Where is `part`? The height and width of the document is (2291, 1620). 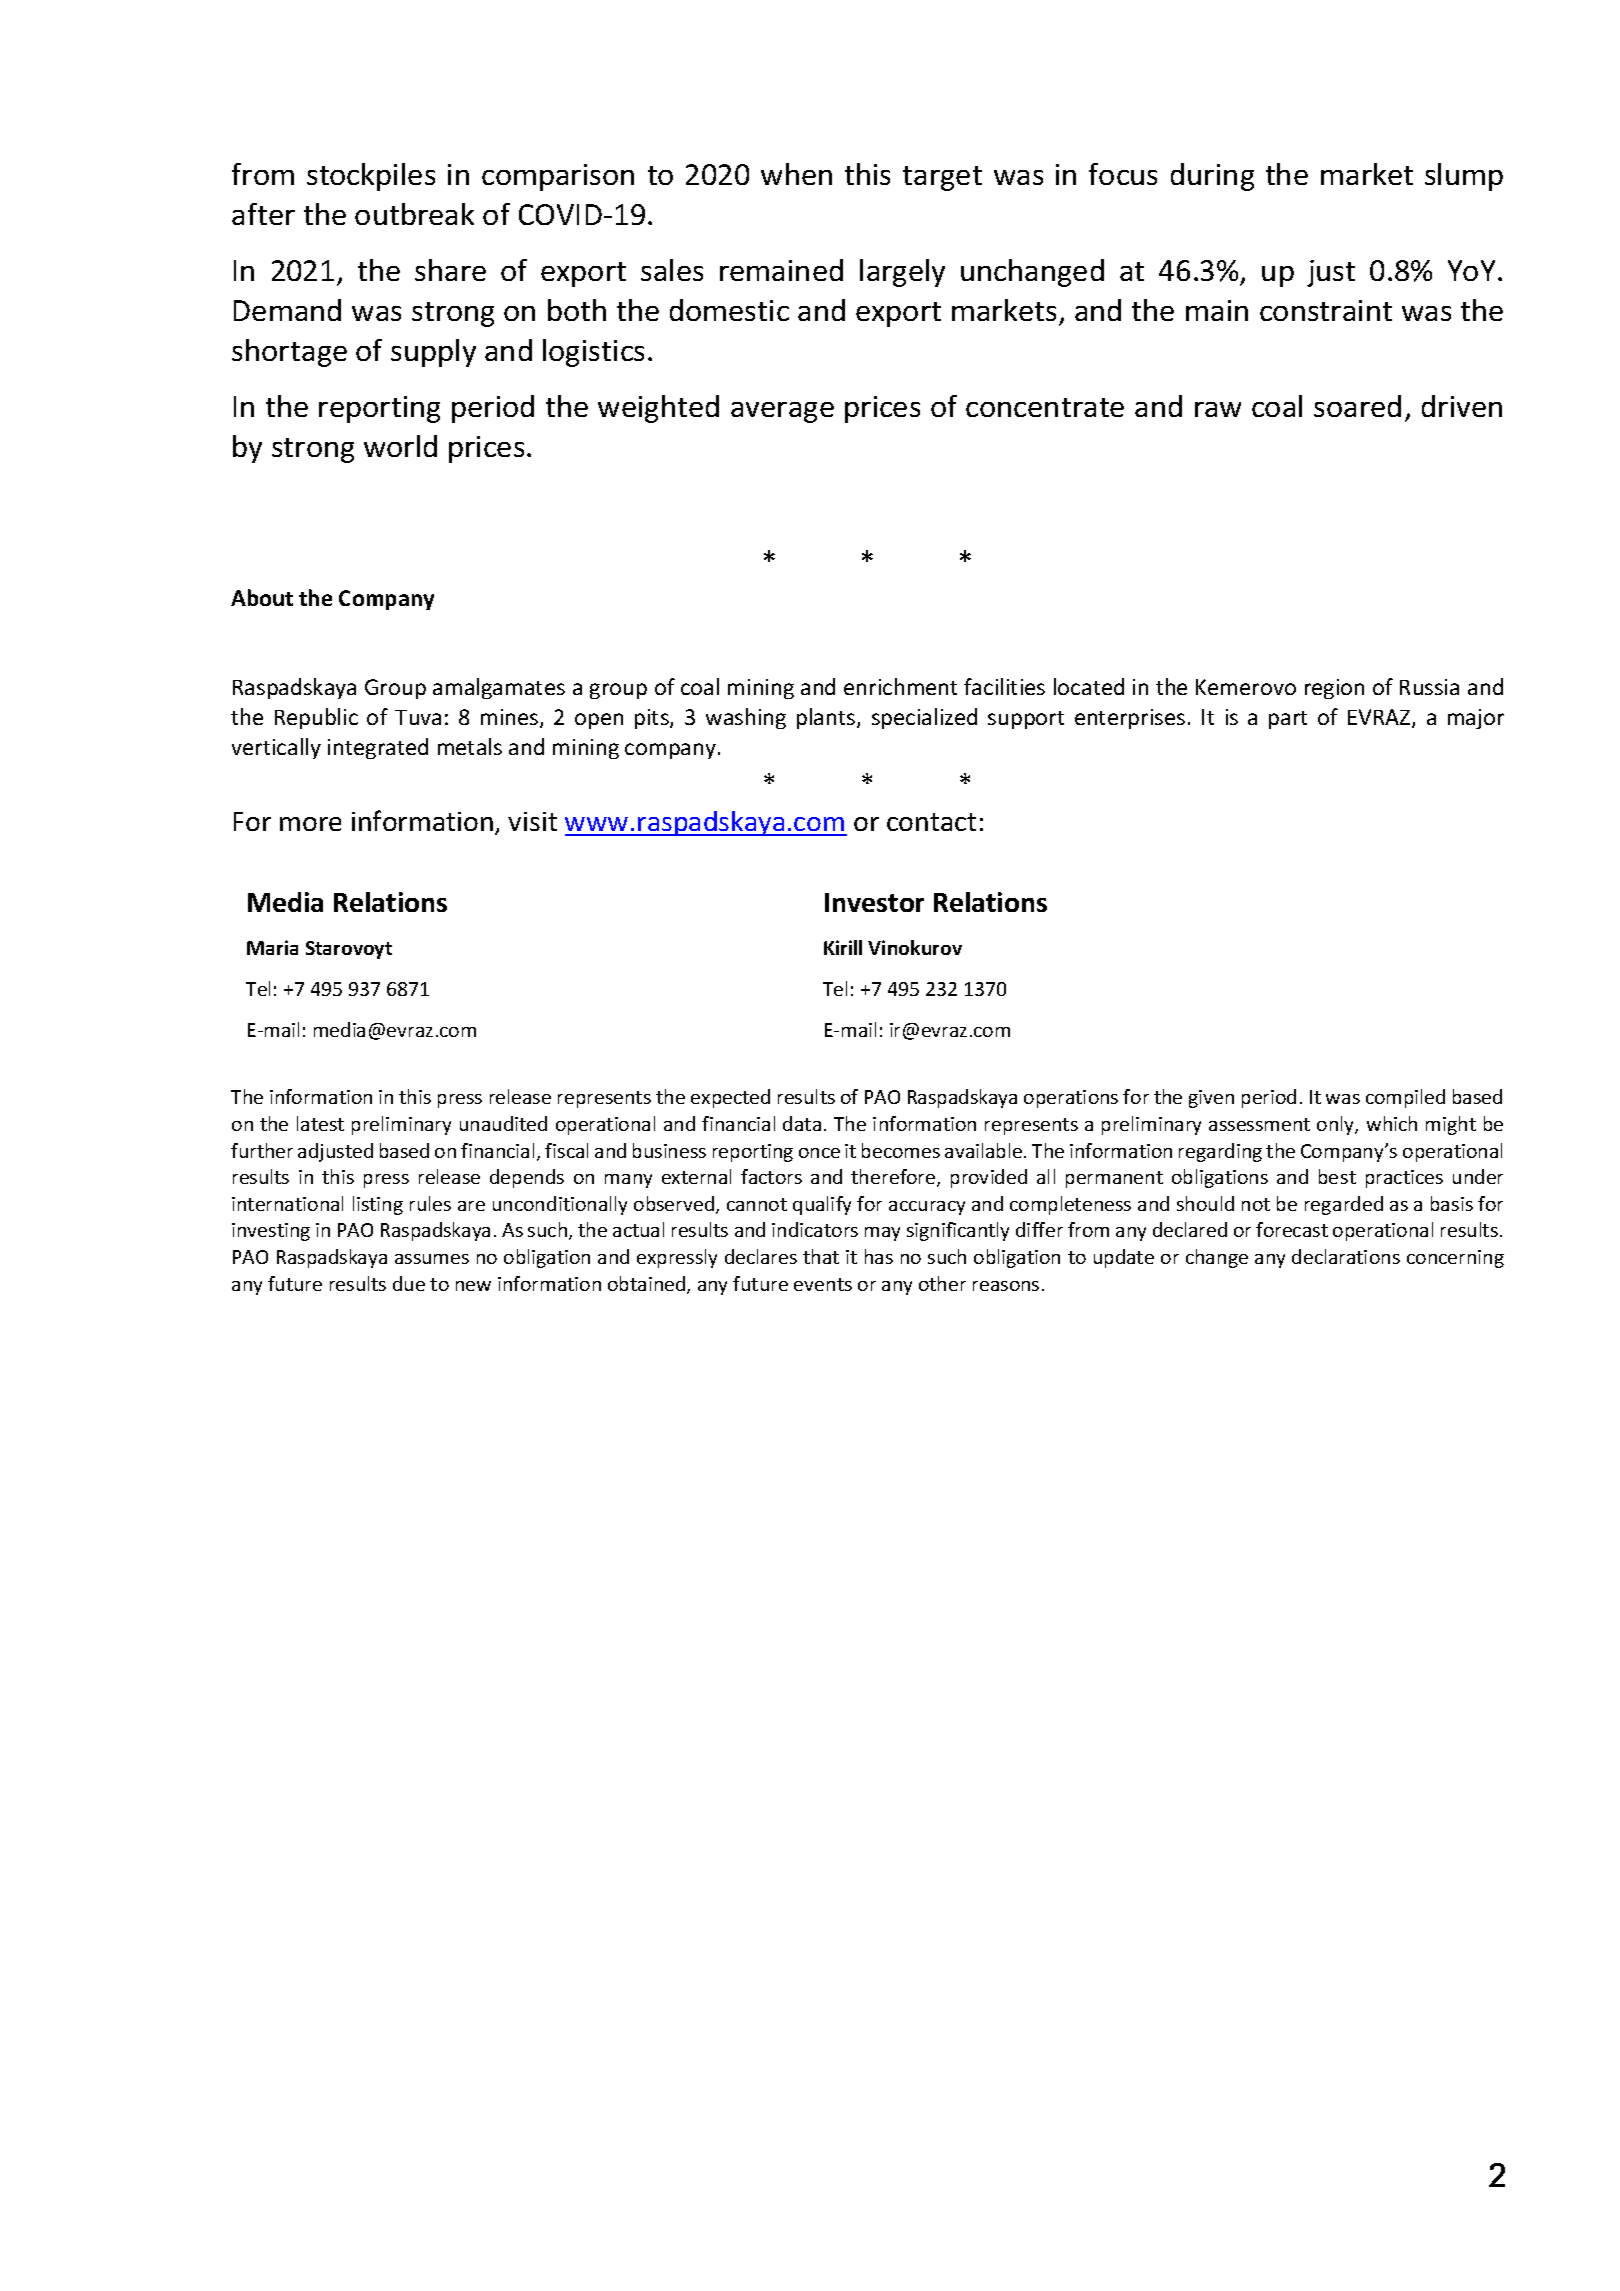 part is located at coordinates (1288, 720).
